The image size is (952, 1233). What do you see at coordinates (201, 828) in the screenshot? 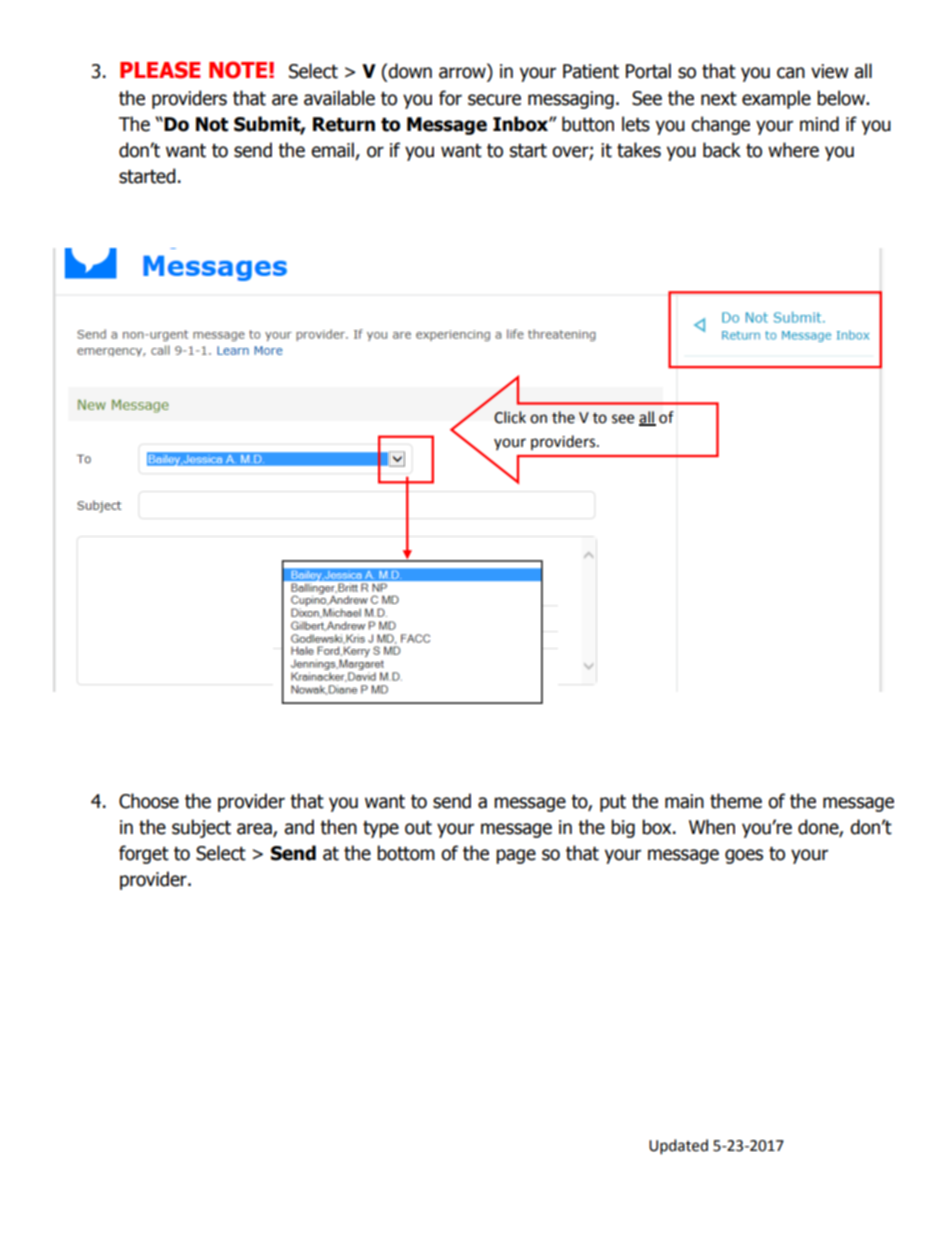
I see `subject` at bounding box center [201, 828].
